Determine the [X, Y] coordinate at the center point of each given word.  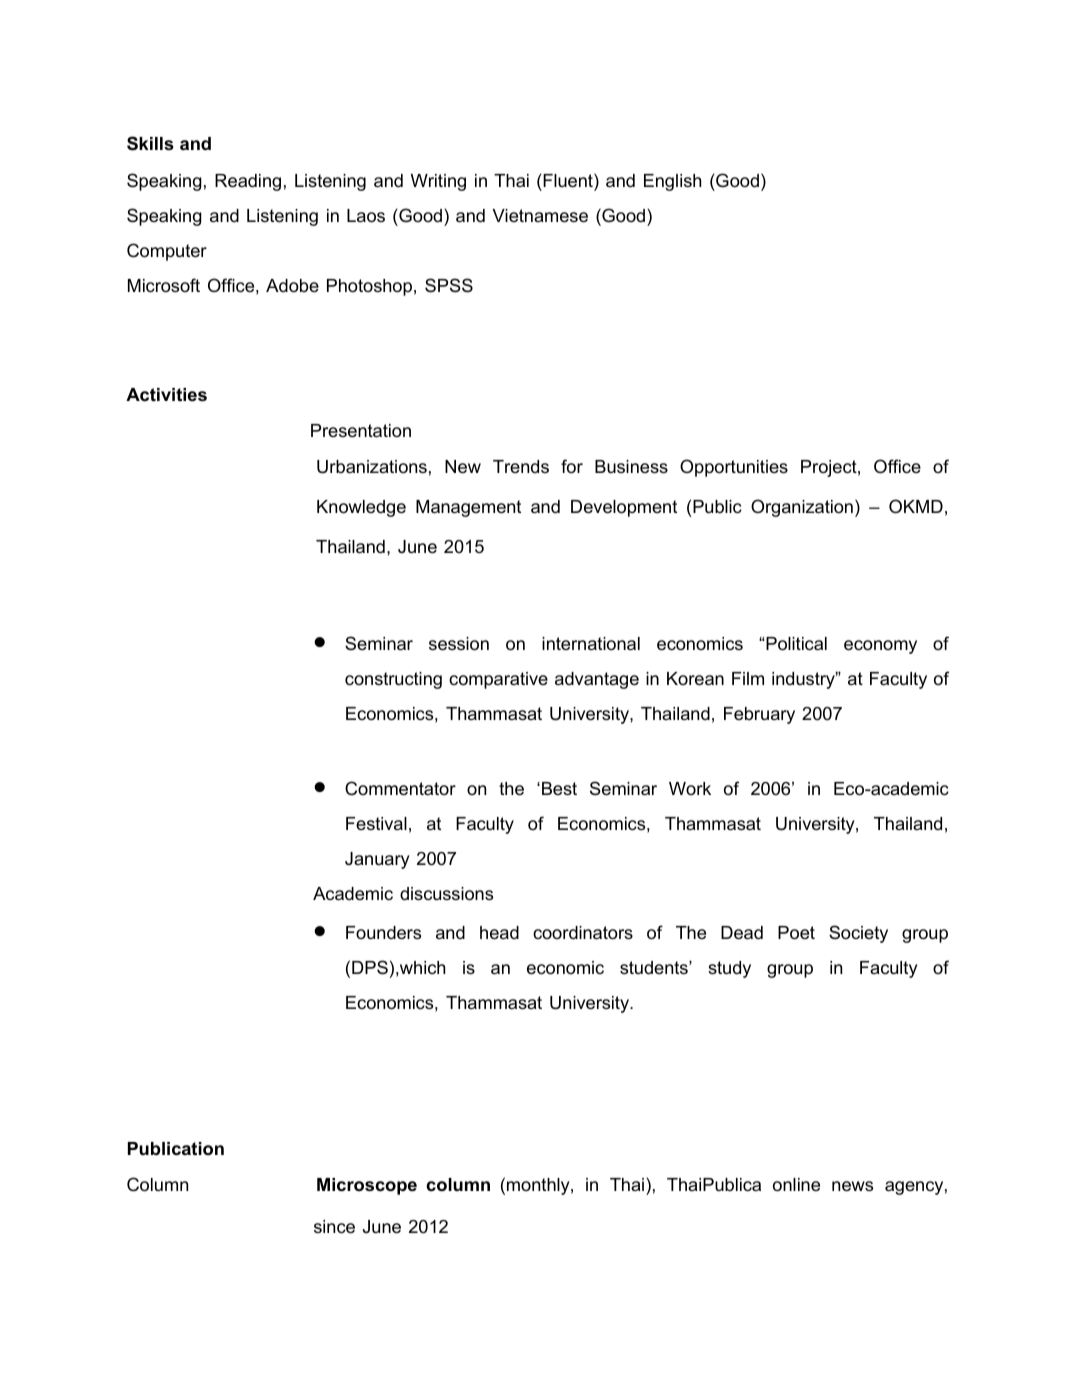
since [334, 1226]
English [672, 182]
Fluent [568, 180]
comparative [498, 680]
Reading [248, 182]
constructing [393, 680]
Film [748, 678]
